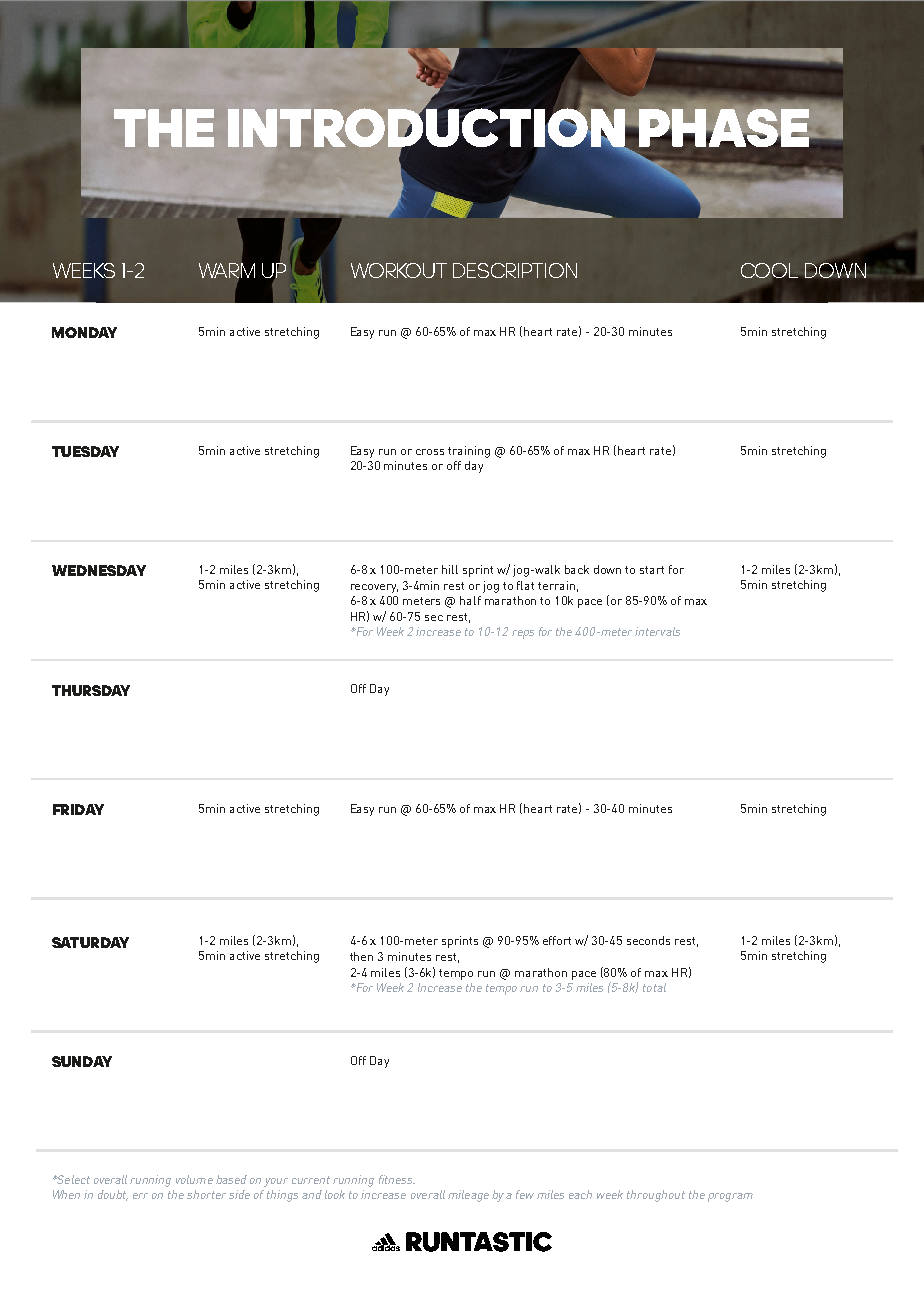 The width and height of the screenshot is (924, 1308). What do you see at coordinates (657, 631) in the screenshot?
I see `intervals` at bounding box center [657, 631].
